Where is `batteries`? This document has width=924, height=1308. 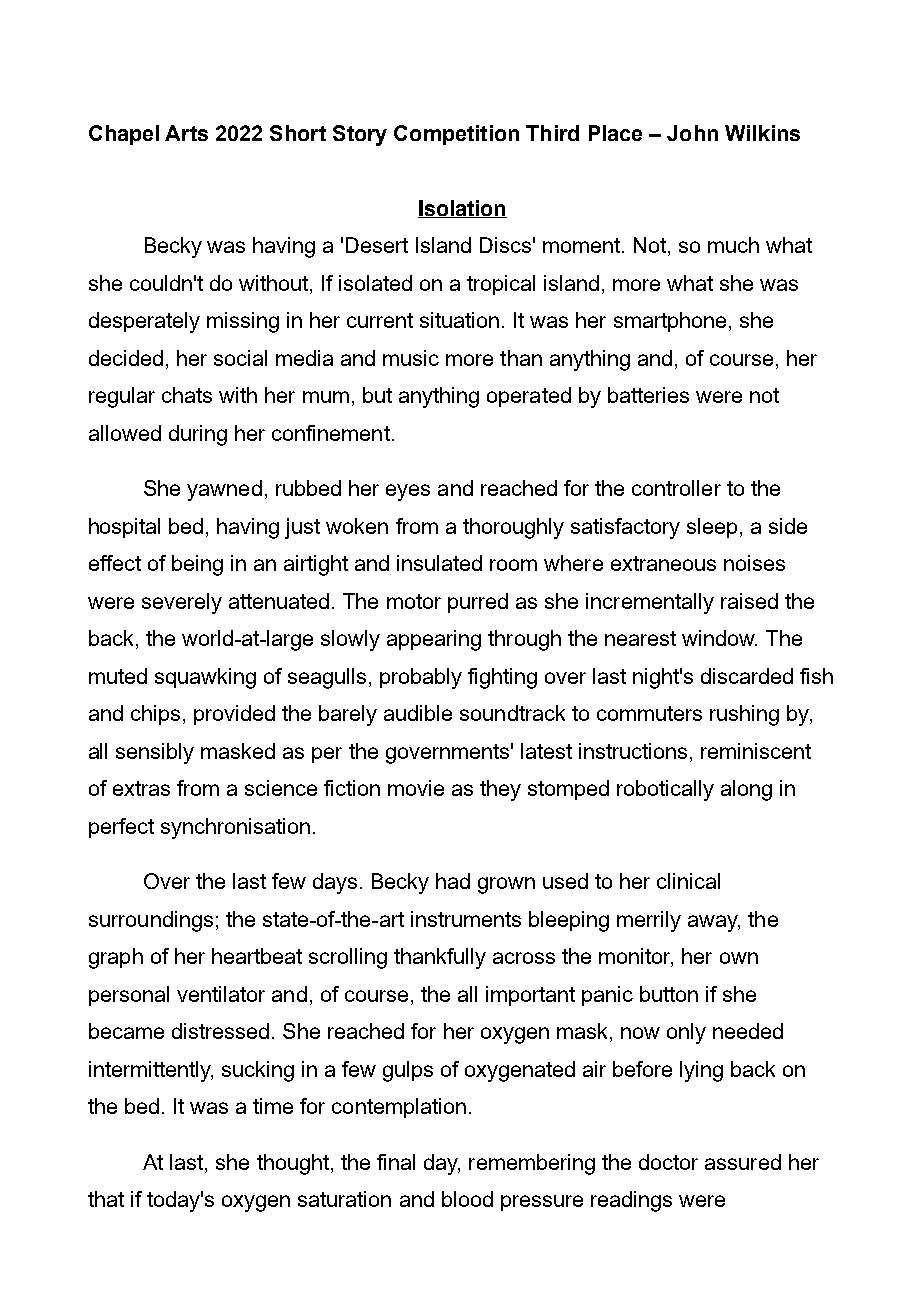
batteries is located at coordinates (648, 395).
